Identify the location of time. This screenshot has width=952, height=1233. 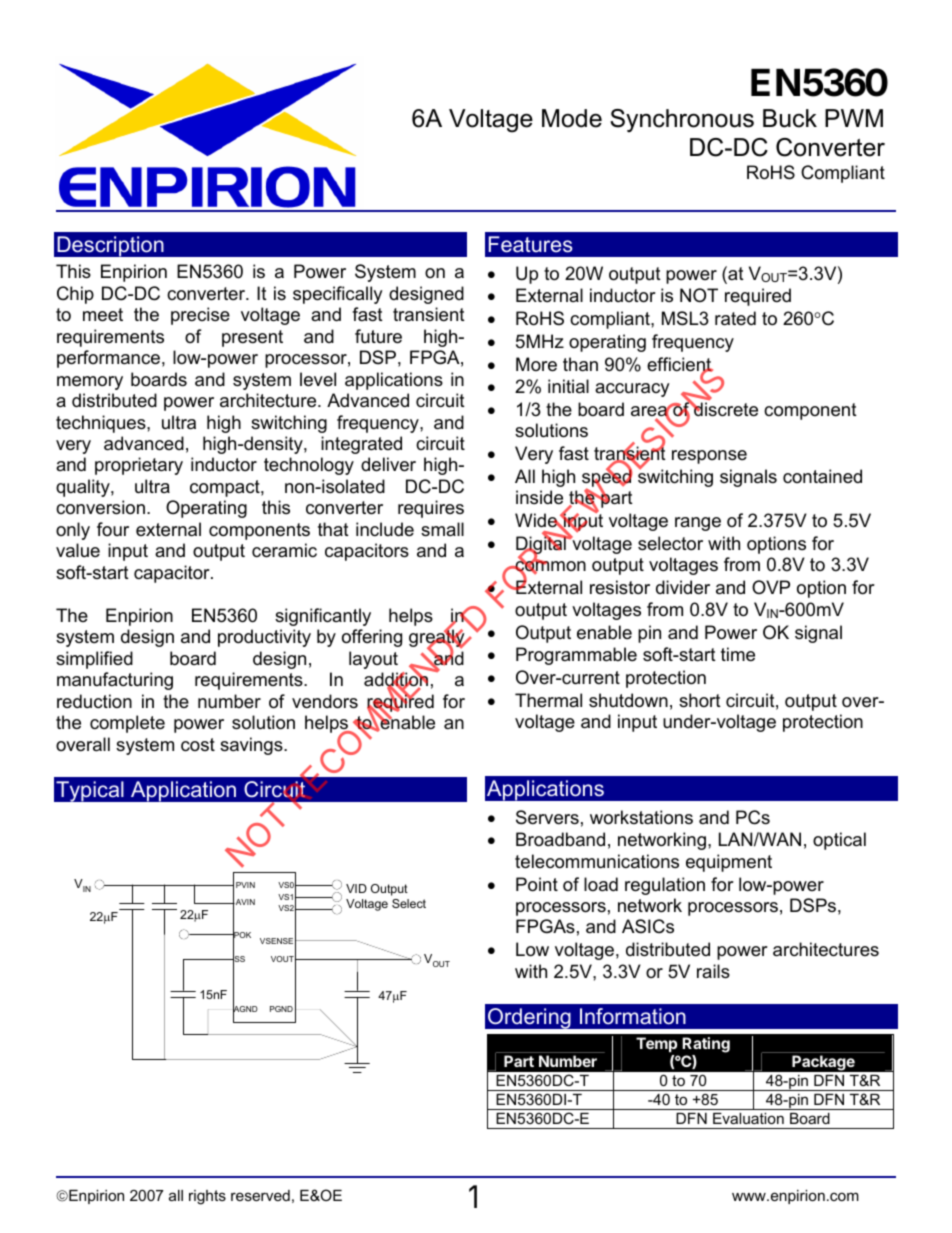
(738, 654).
